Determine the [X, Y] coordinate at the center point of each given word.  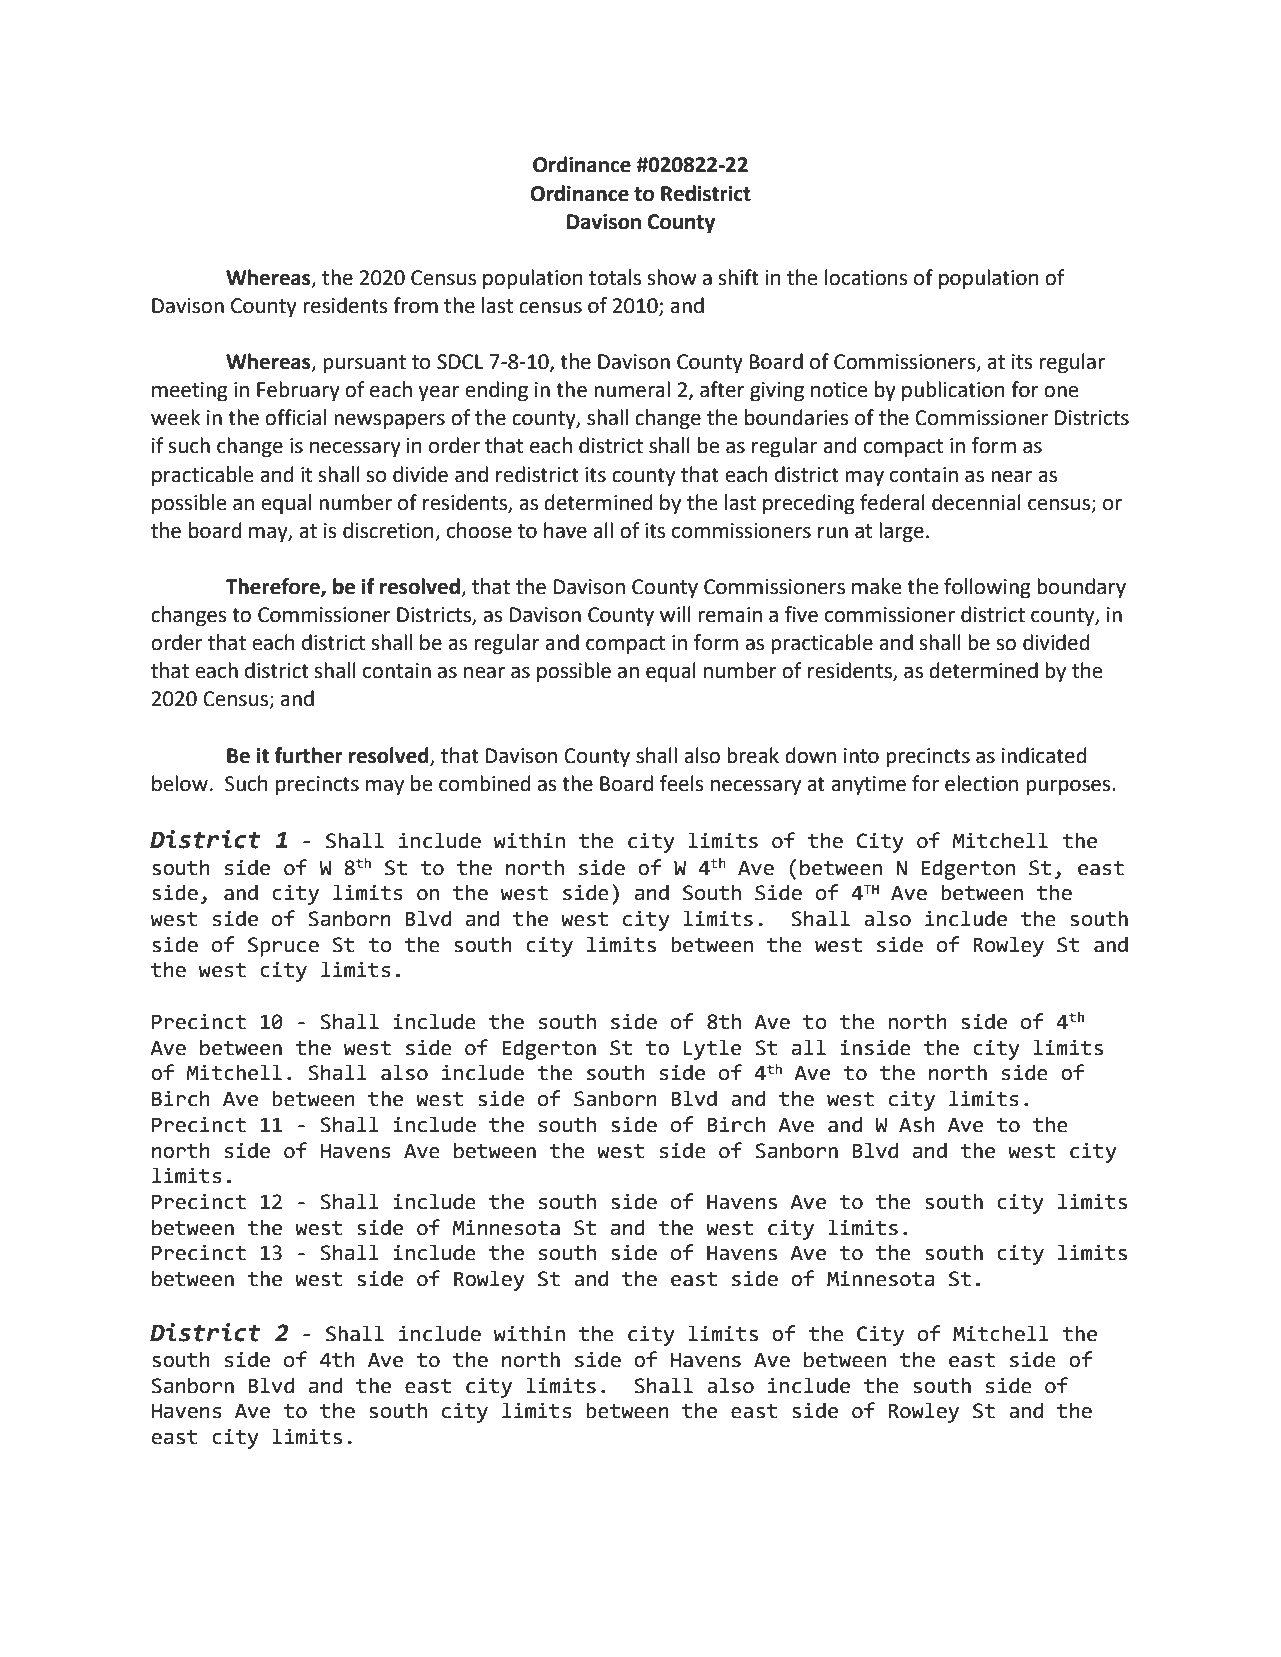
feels [681, 783]
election [981, 783]
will [675, 614]
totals [615, 277]
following [987, 588]
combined [485, 783]
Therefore [274, 587]
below [180, 783]
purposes [1069, 788]
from [415, 305]
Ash [917, 1124]
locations [866, 277]
